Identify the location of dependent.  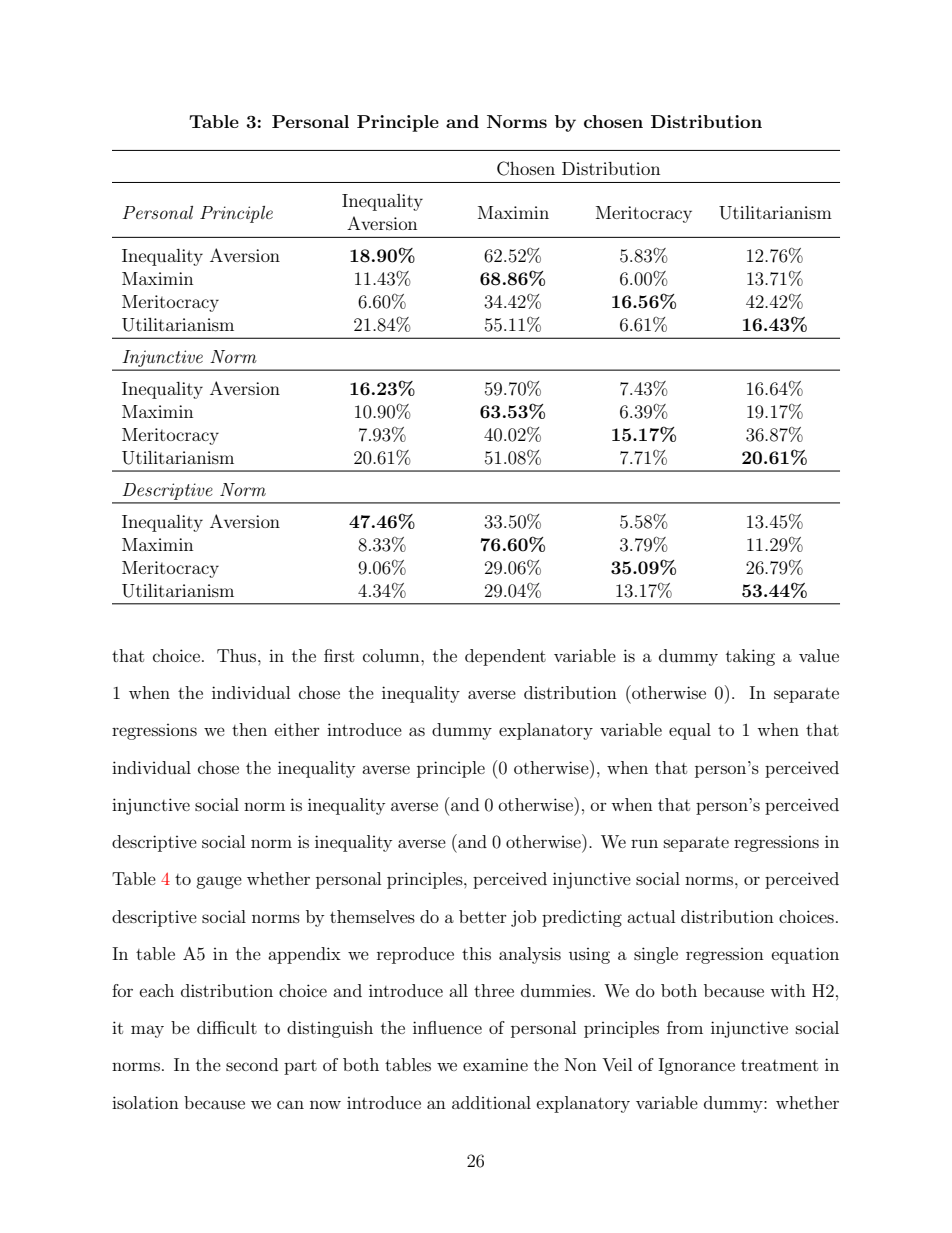
(505, 657).
